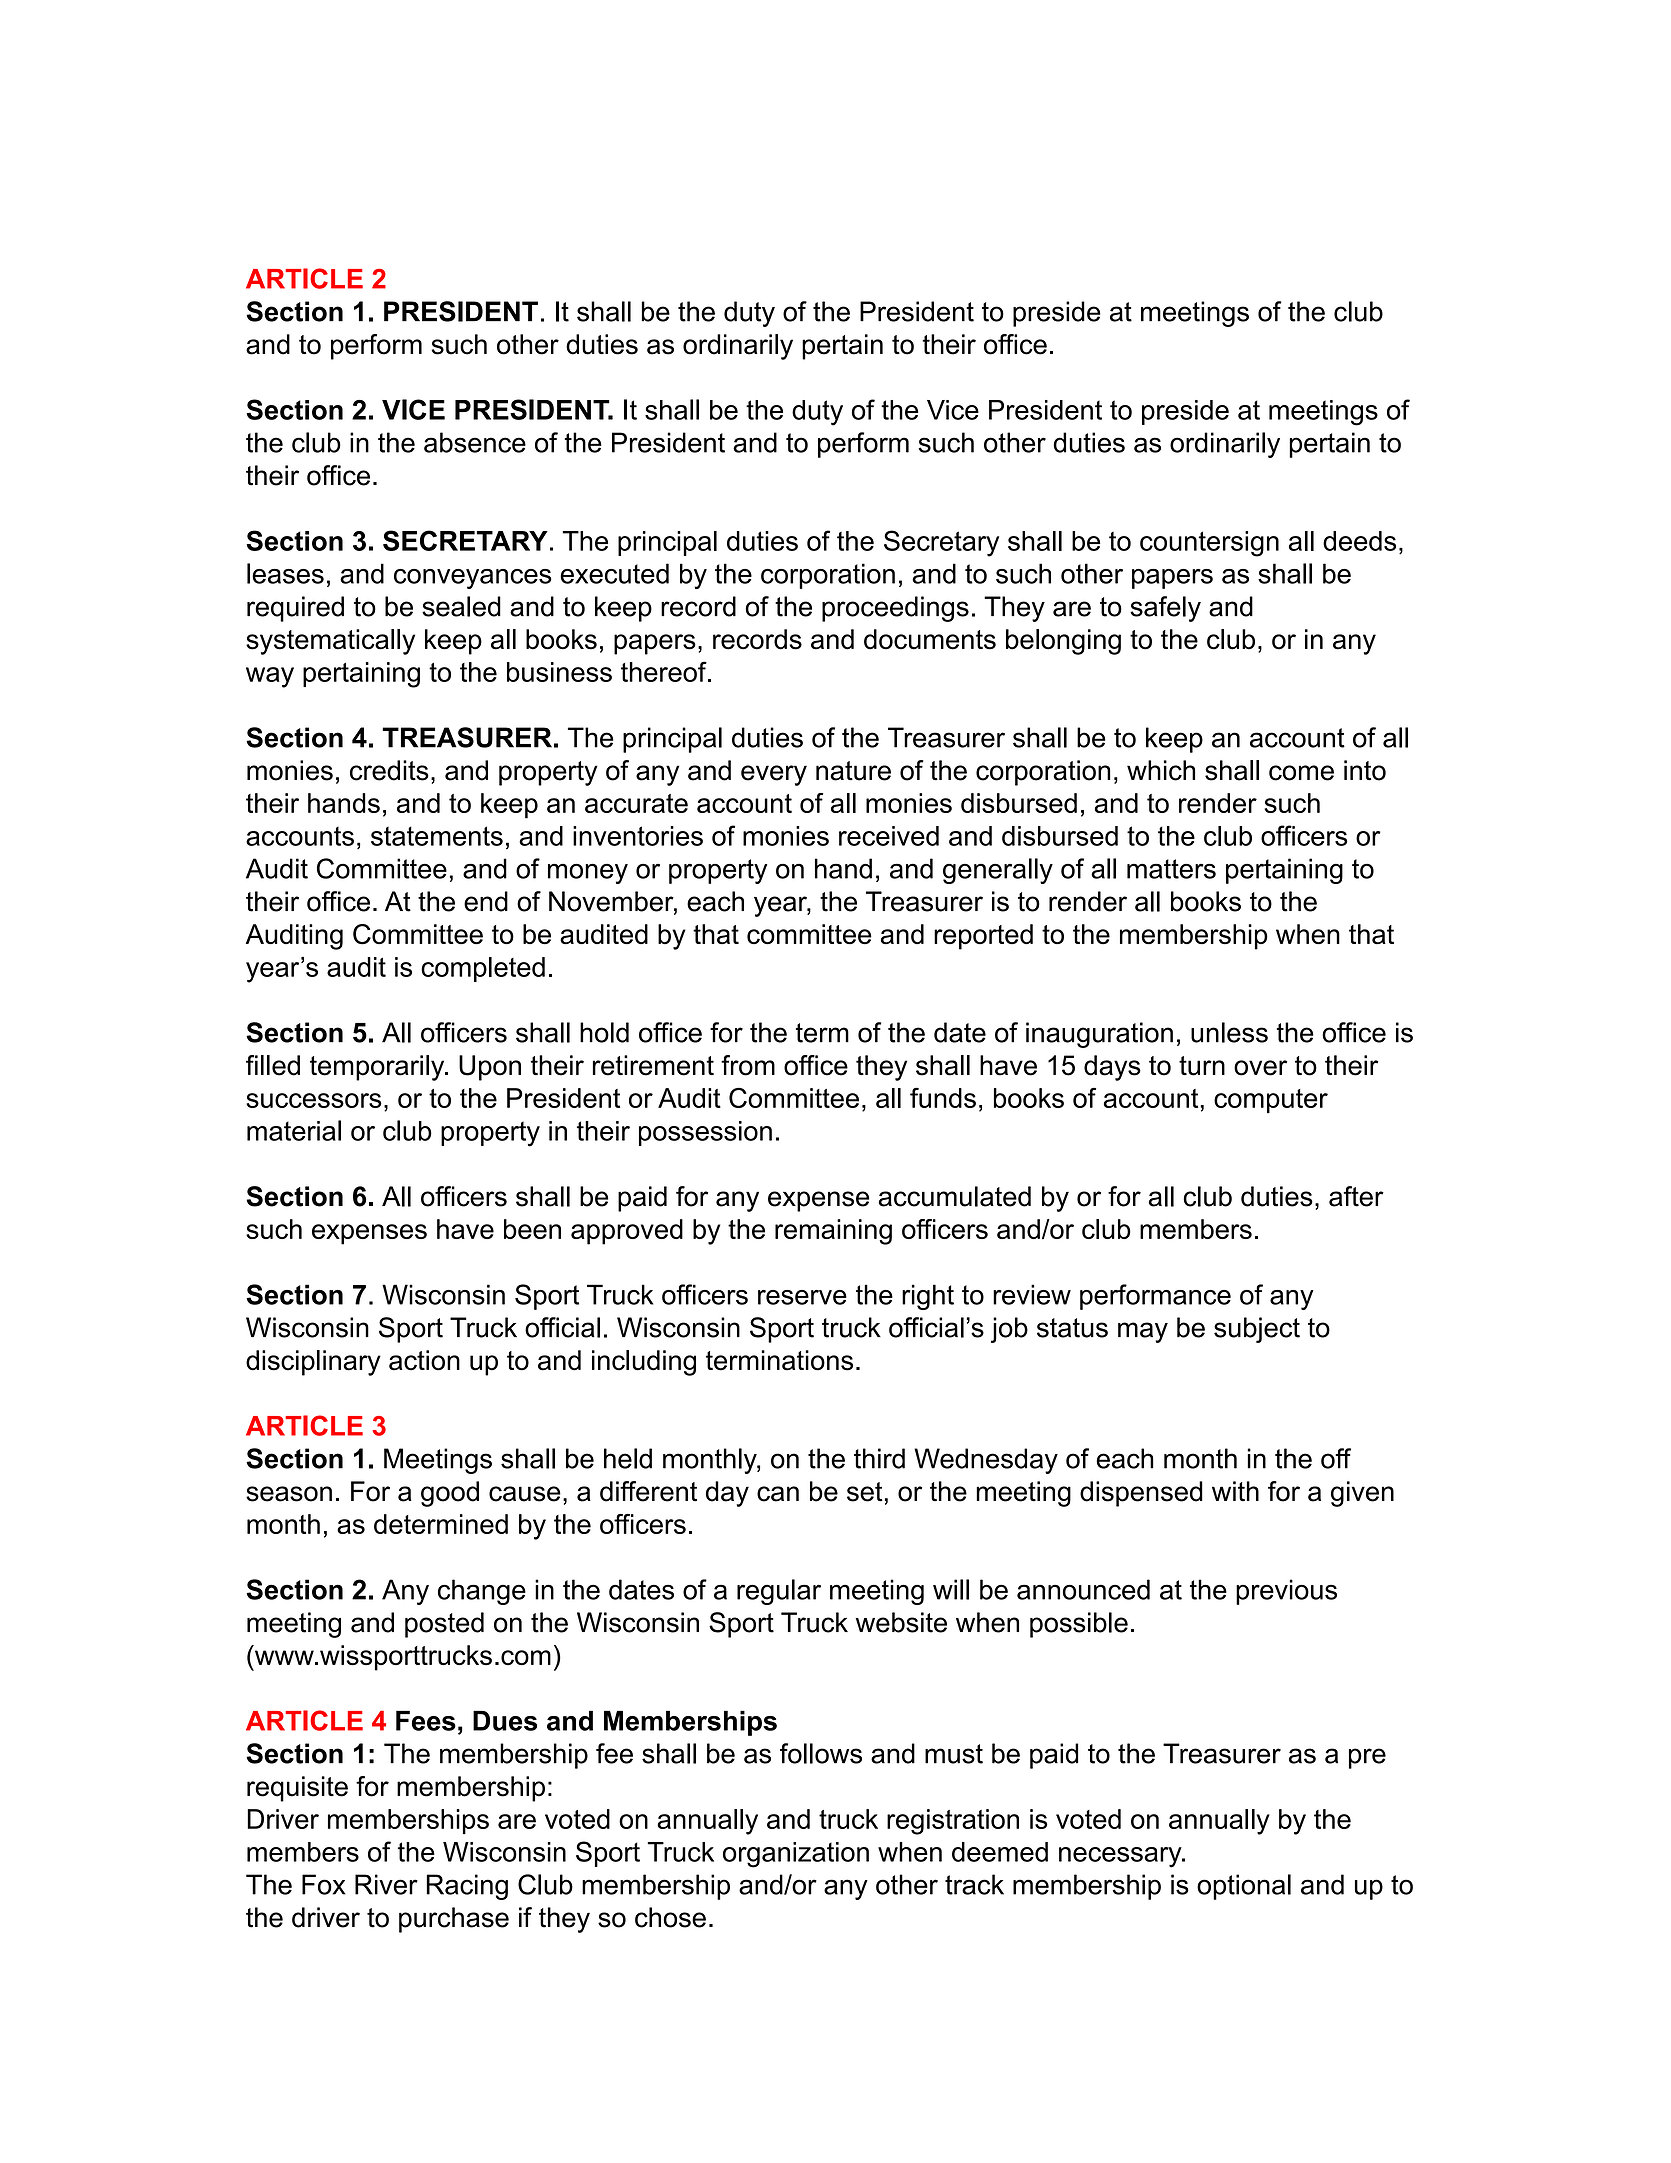 This screenshot has width=1671, height=2163. I want to click on absence, so click(475, 442).
